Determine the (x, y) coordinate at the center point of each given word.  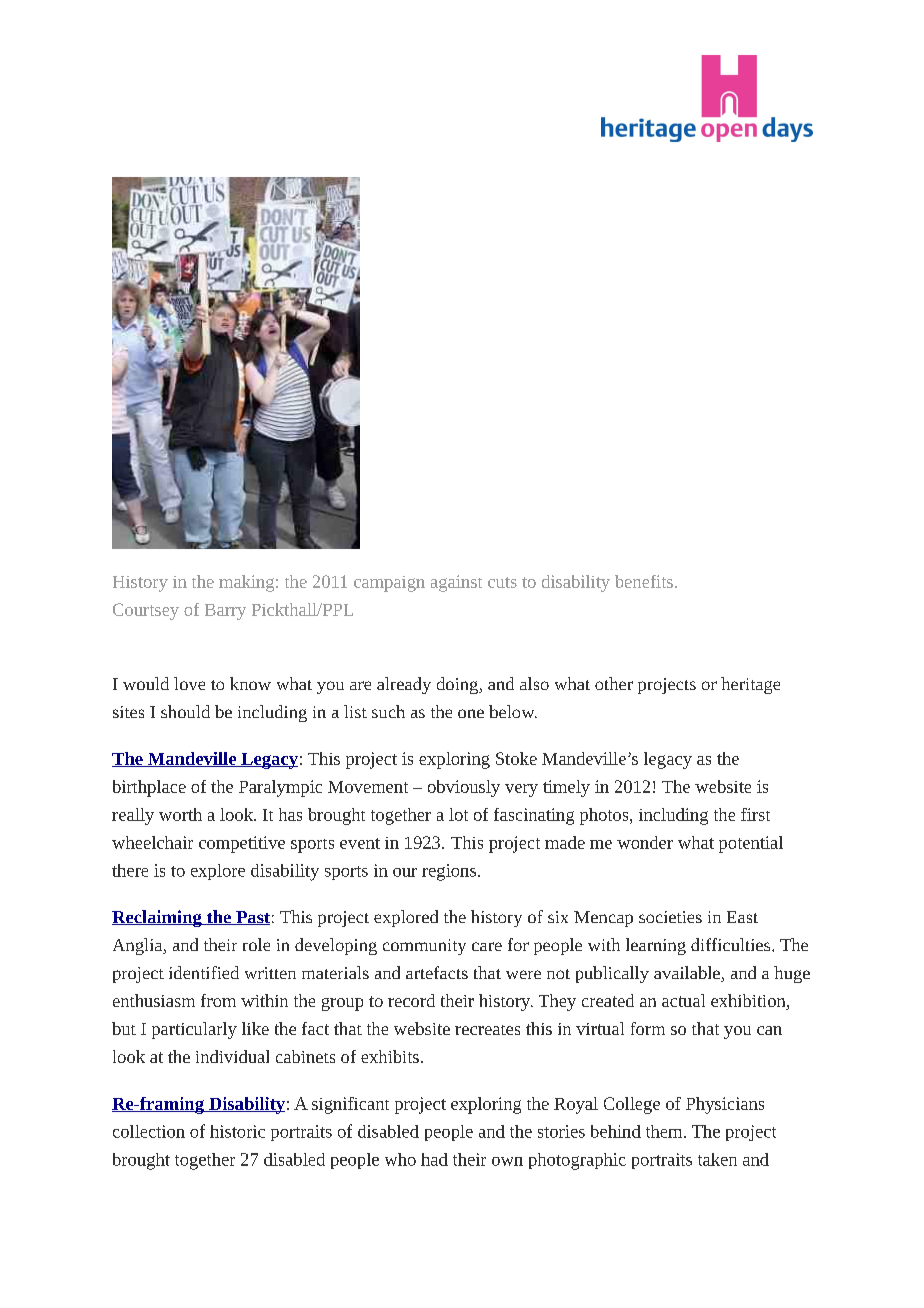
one (471, 713)
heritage (750, 685)
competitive (242, 844)
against (456, 583)
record (411, 1000)
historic (237, 1131)
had (434, 1159)
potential (751, 844)
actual (683, 1000)
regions (449, 872)
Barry (225, 612)
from (218, 1000)
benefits (644, 581)
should (185, 711)
